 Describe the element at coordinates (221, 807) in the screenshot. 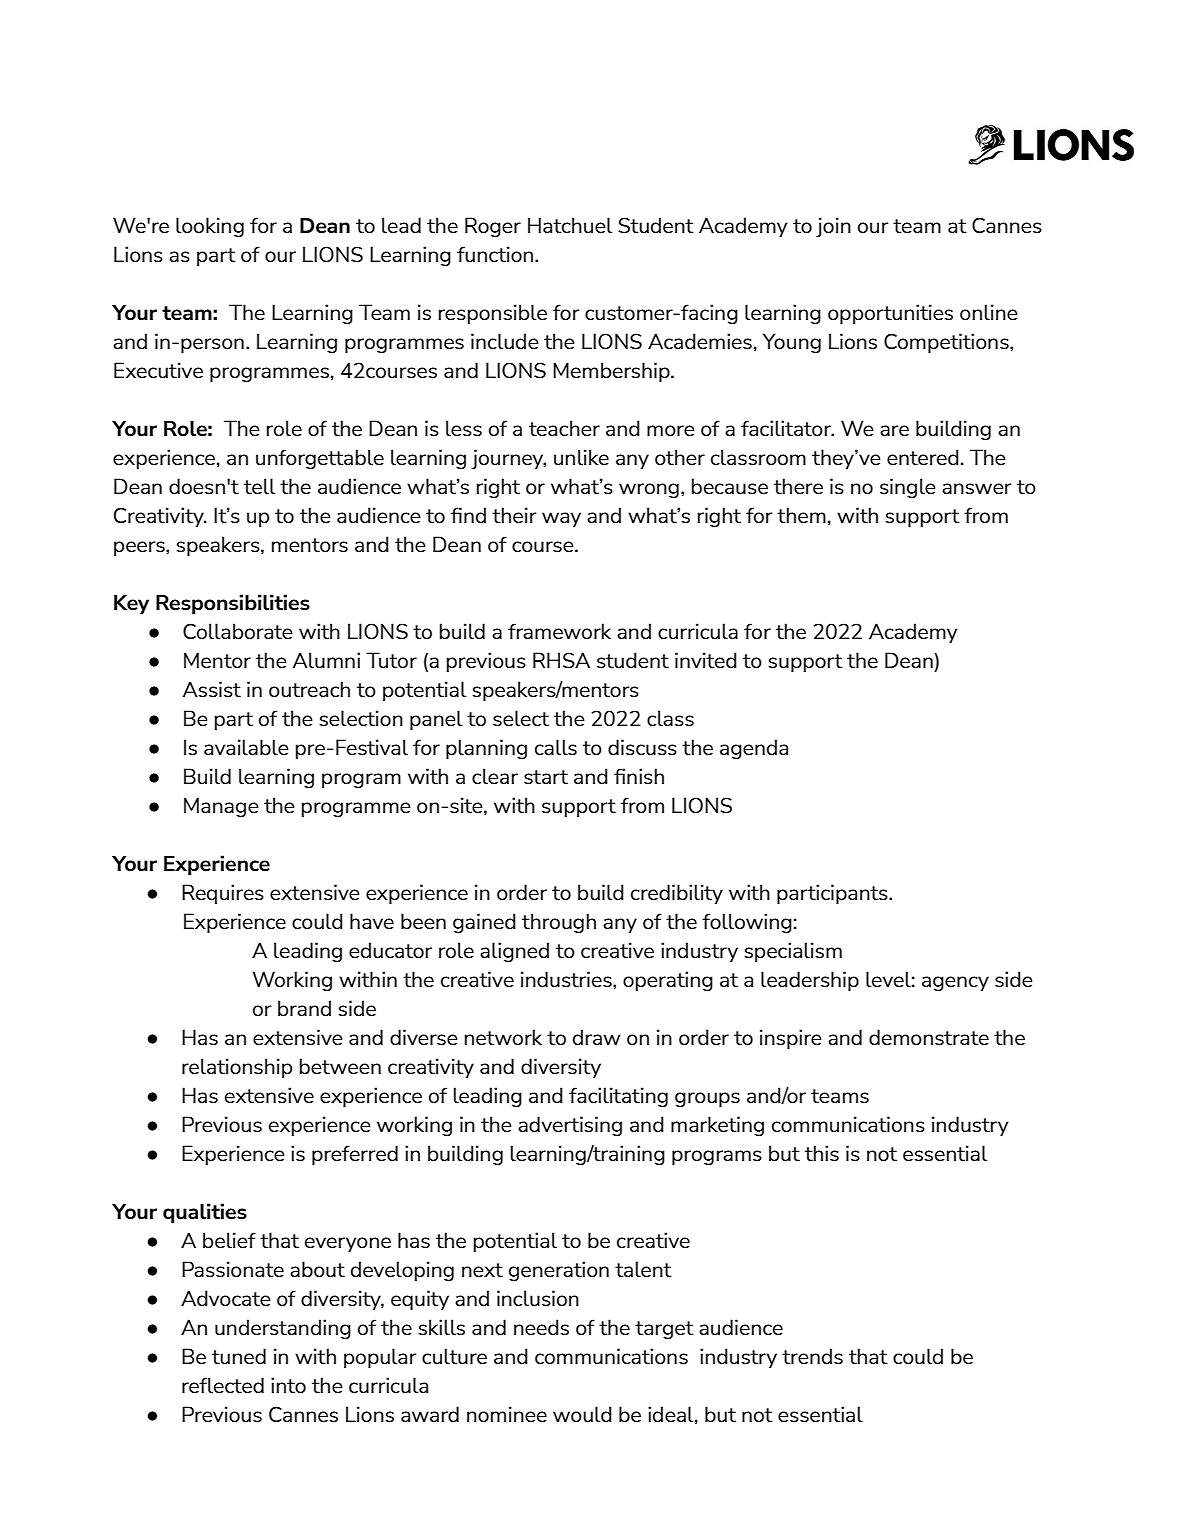

I see `Manage` at that location.
